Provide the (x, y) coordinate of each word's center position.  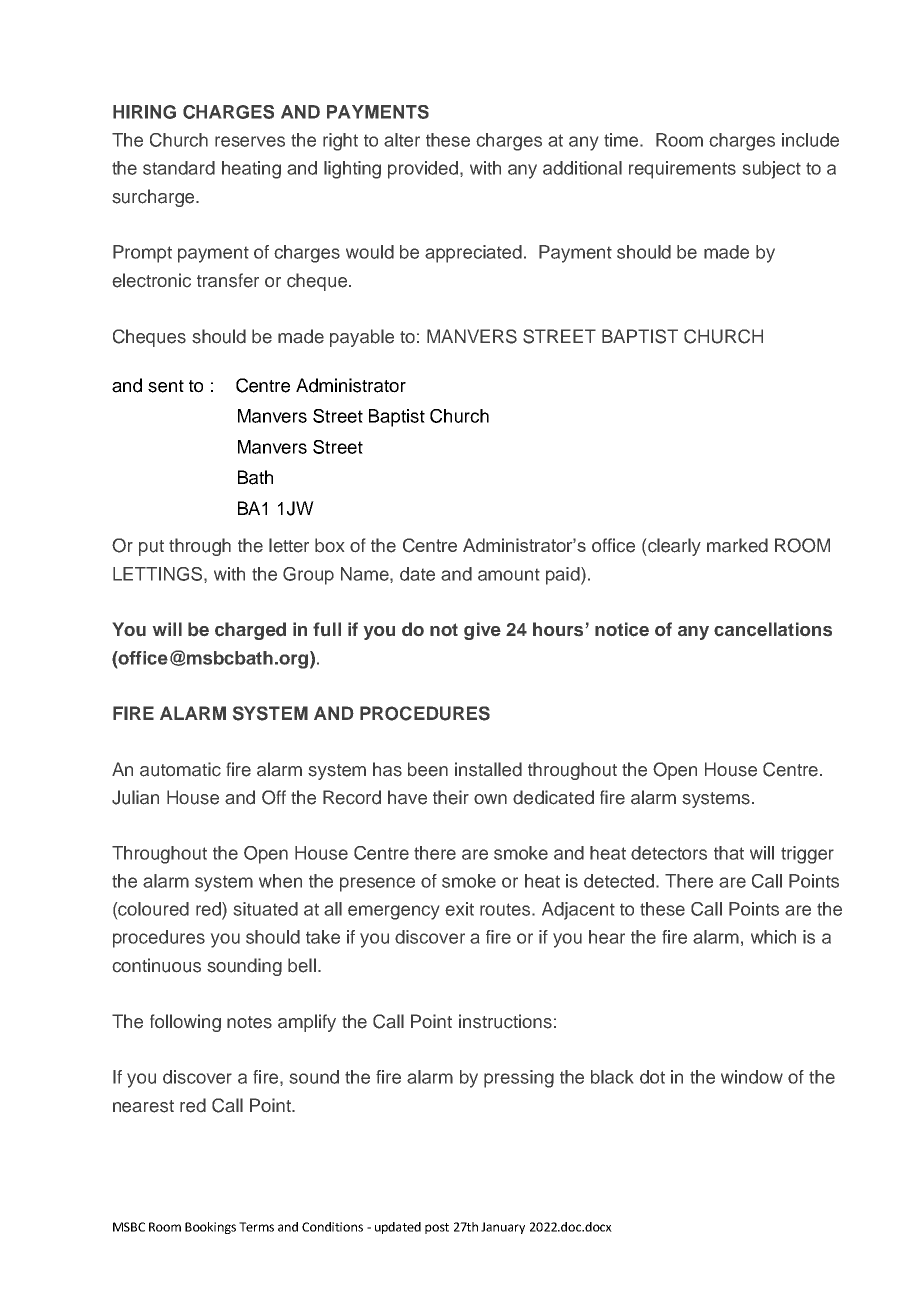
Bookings (210, 1228)
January (503, 1228)
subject (772, 170)
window (752, 1077)
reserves (250, 141)
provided (423, 170)
